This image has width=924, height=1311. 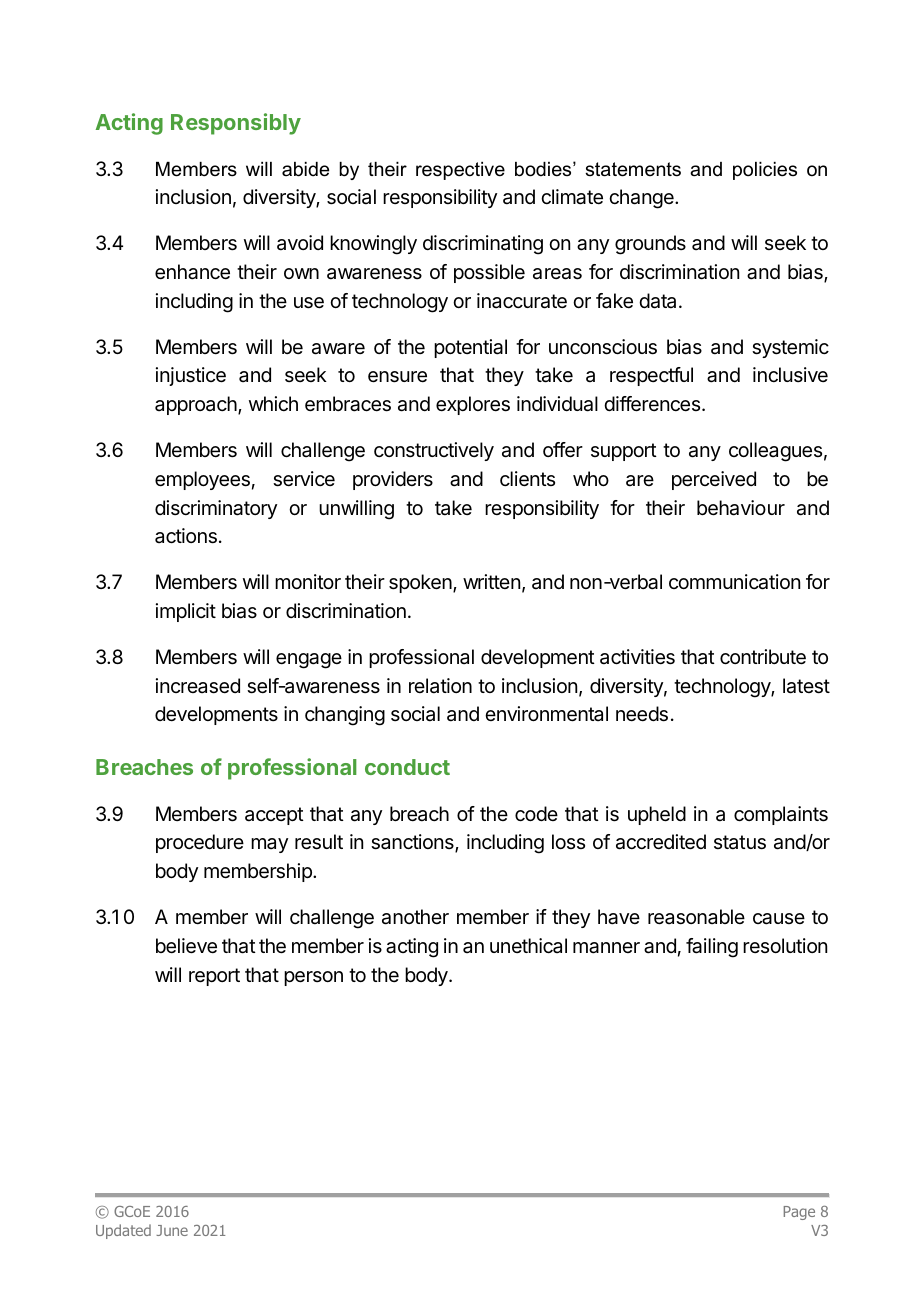 I want to click on increased, so click(x=198, y=686).
